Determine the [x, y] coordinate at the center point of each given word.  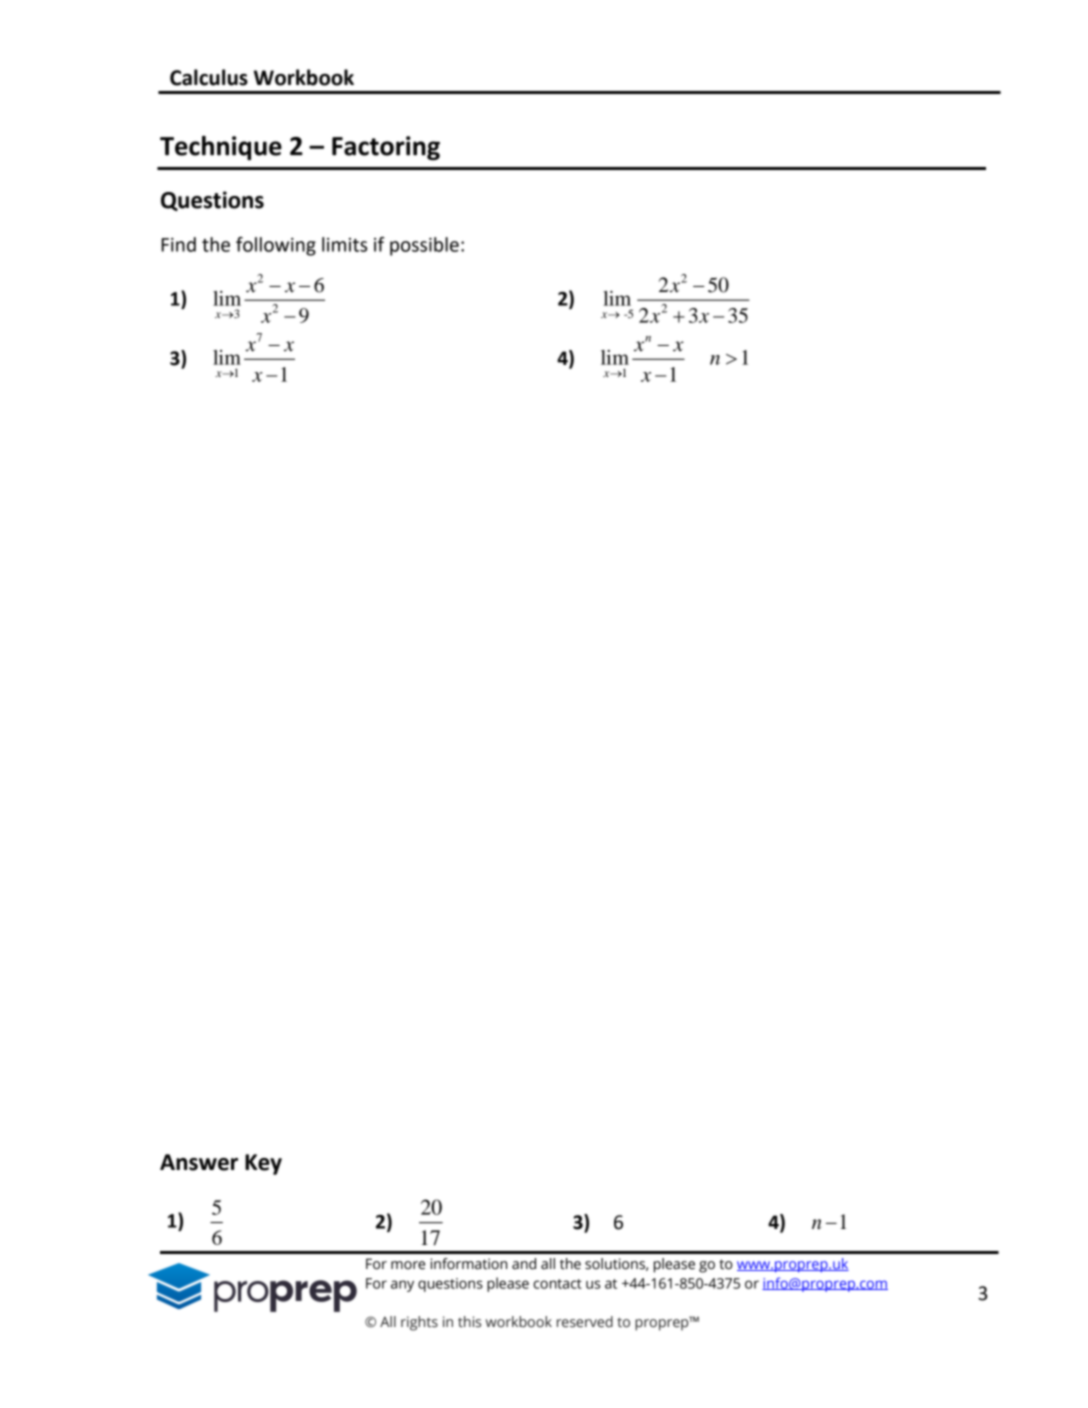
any [402, 1286]
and [524, 1264]
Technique [221, 148]
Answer [199, 1162]
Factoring [386, 148]
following [276, 246]
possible [424, 246]
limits [344, 244]
